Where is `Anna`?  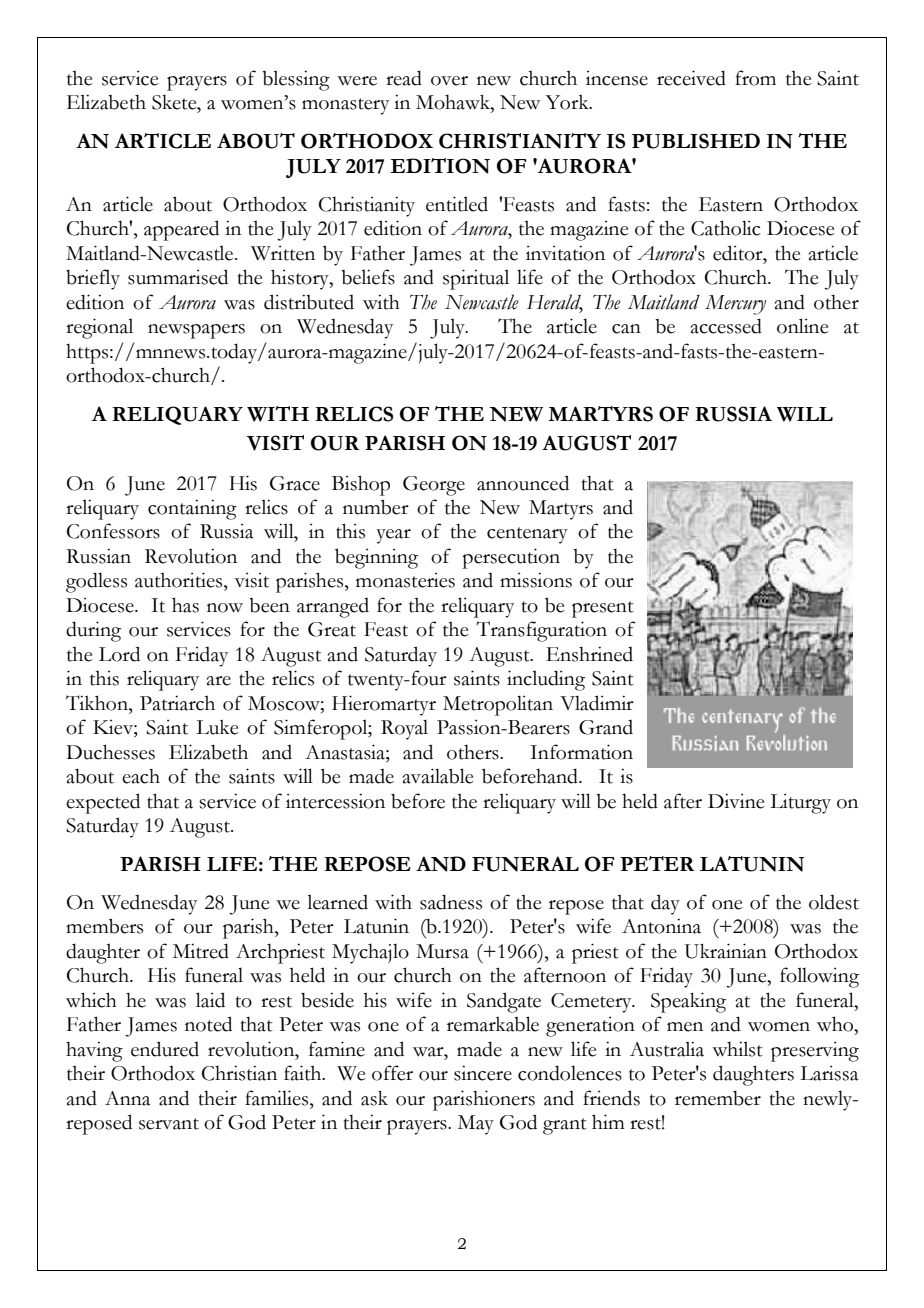 Anna is located at coordinates (127, 1098).
